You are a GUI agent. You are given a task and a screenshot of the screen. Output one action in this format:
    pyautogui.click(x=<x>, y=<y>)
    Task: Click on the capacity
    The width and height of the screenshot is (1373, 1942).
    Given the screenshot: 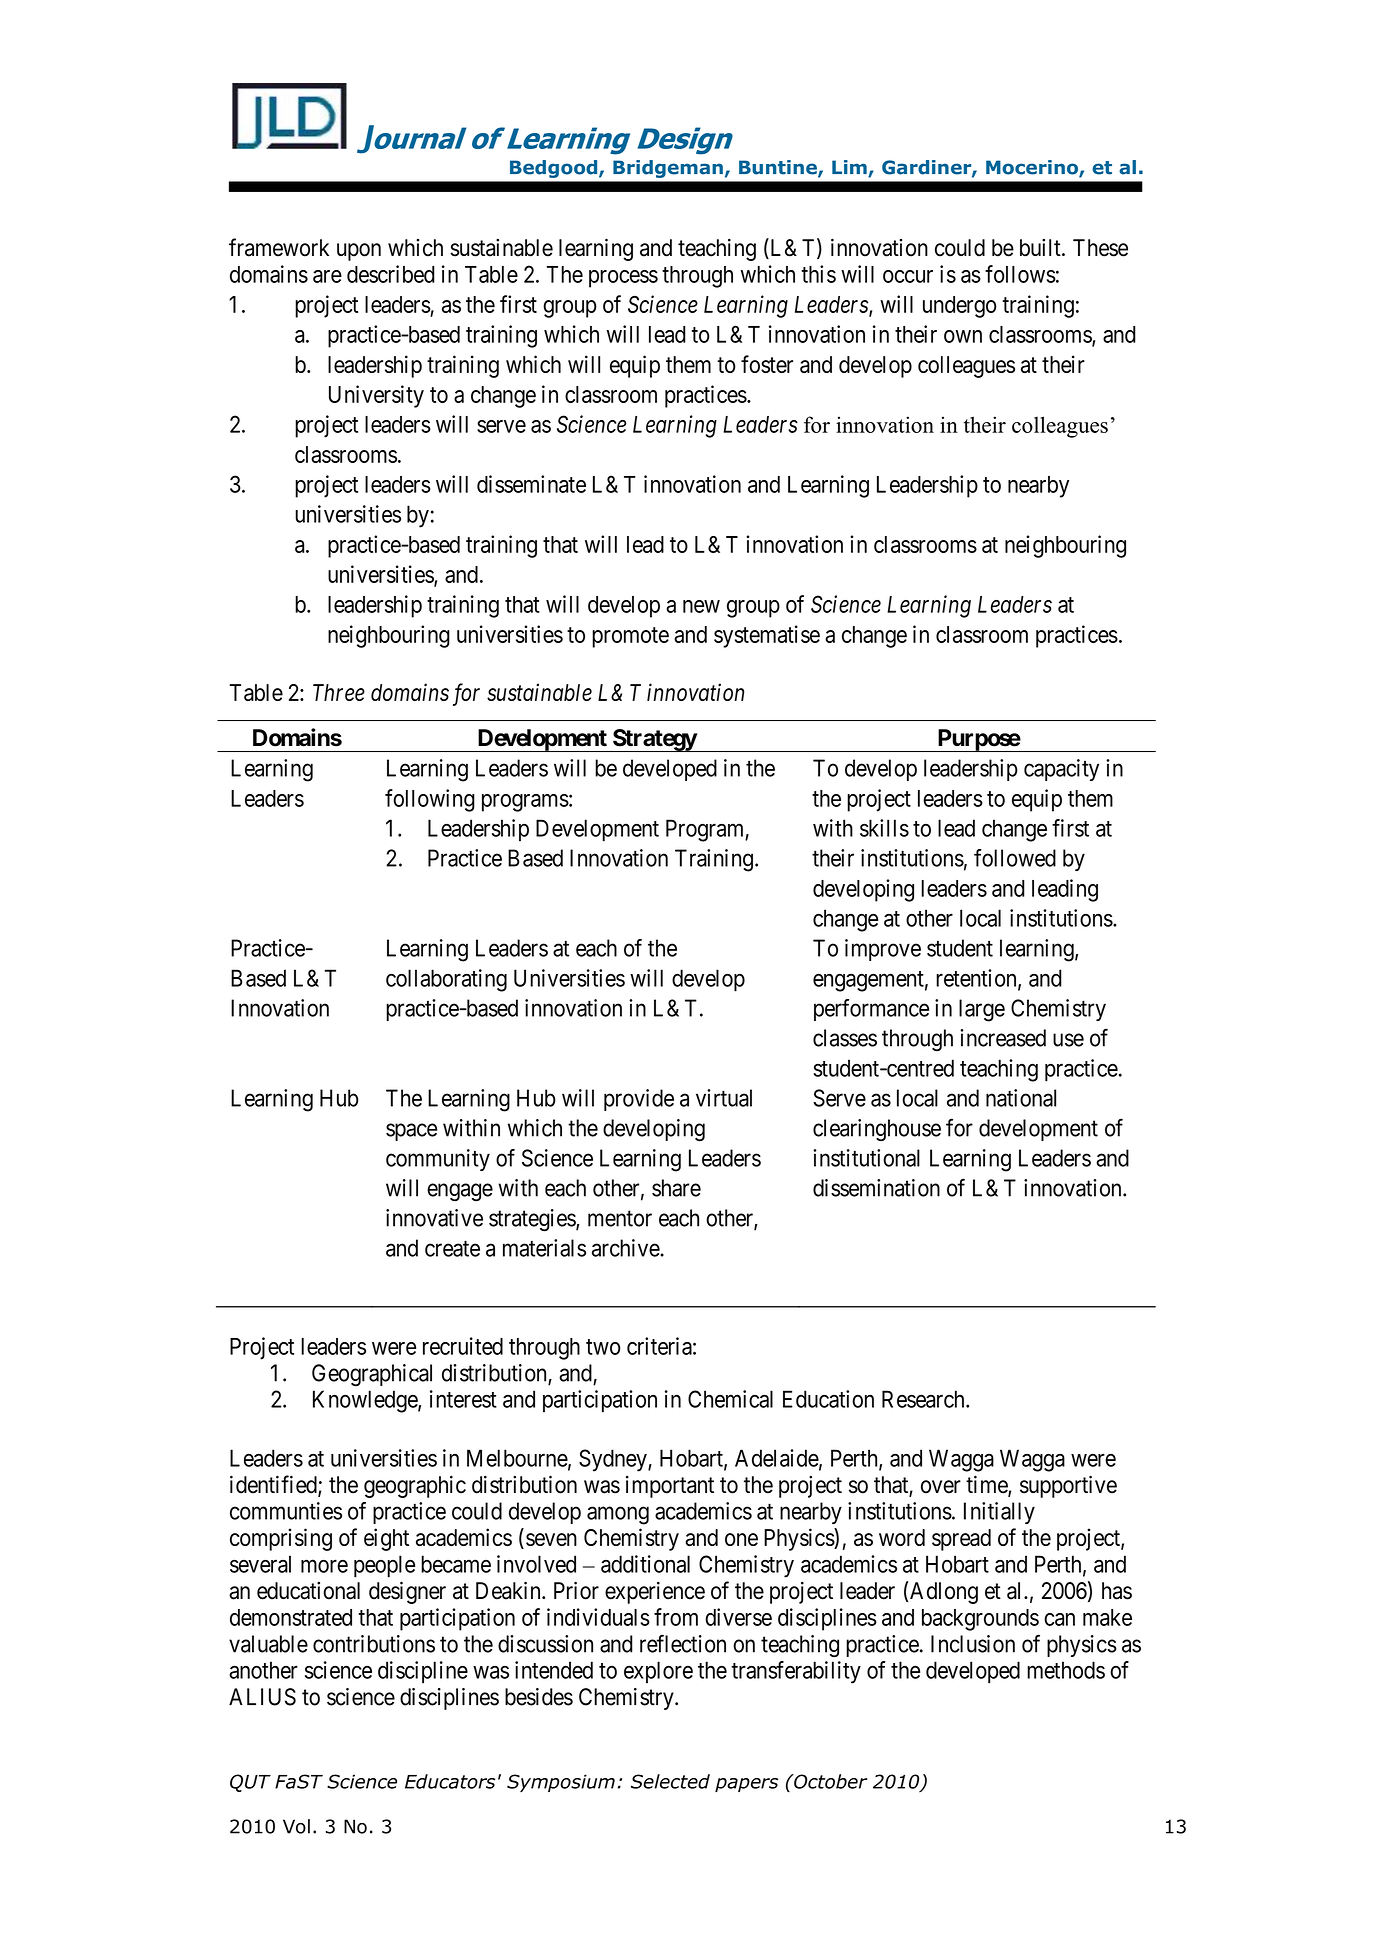 What is the action you would take?
    pyautogui.click(x=1061, y=770)
